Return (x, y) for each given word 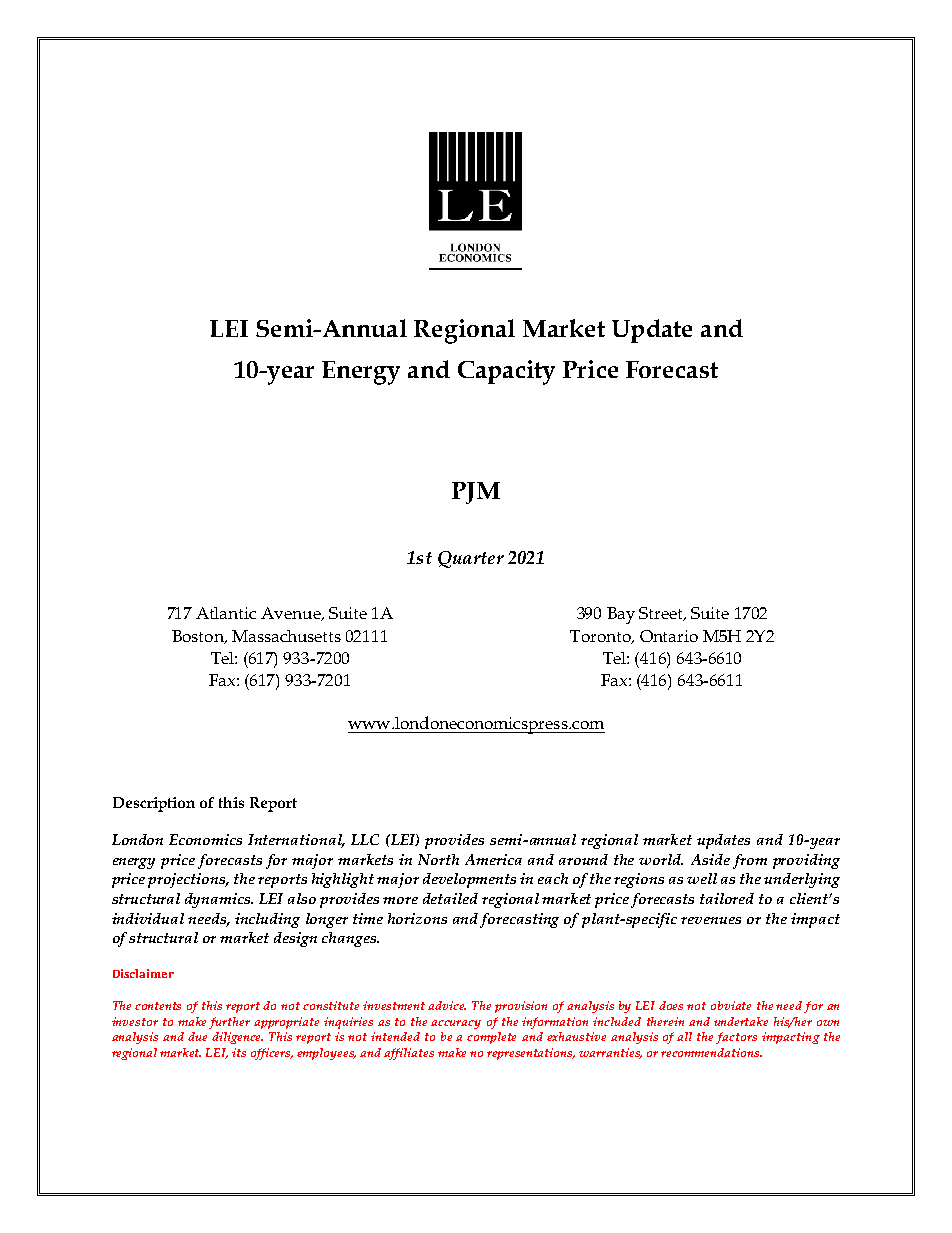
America (493, 859)
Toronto (601, 637)
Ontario (669, 636)
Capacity (506, 372)
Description (154, 804)
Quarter (471, 559)
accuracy (456, 1024)
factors (736, 1038)
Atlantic (226, 613)
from (750, 861)
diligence (237, 1038)
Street (662, 614)
